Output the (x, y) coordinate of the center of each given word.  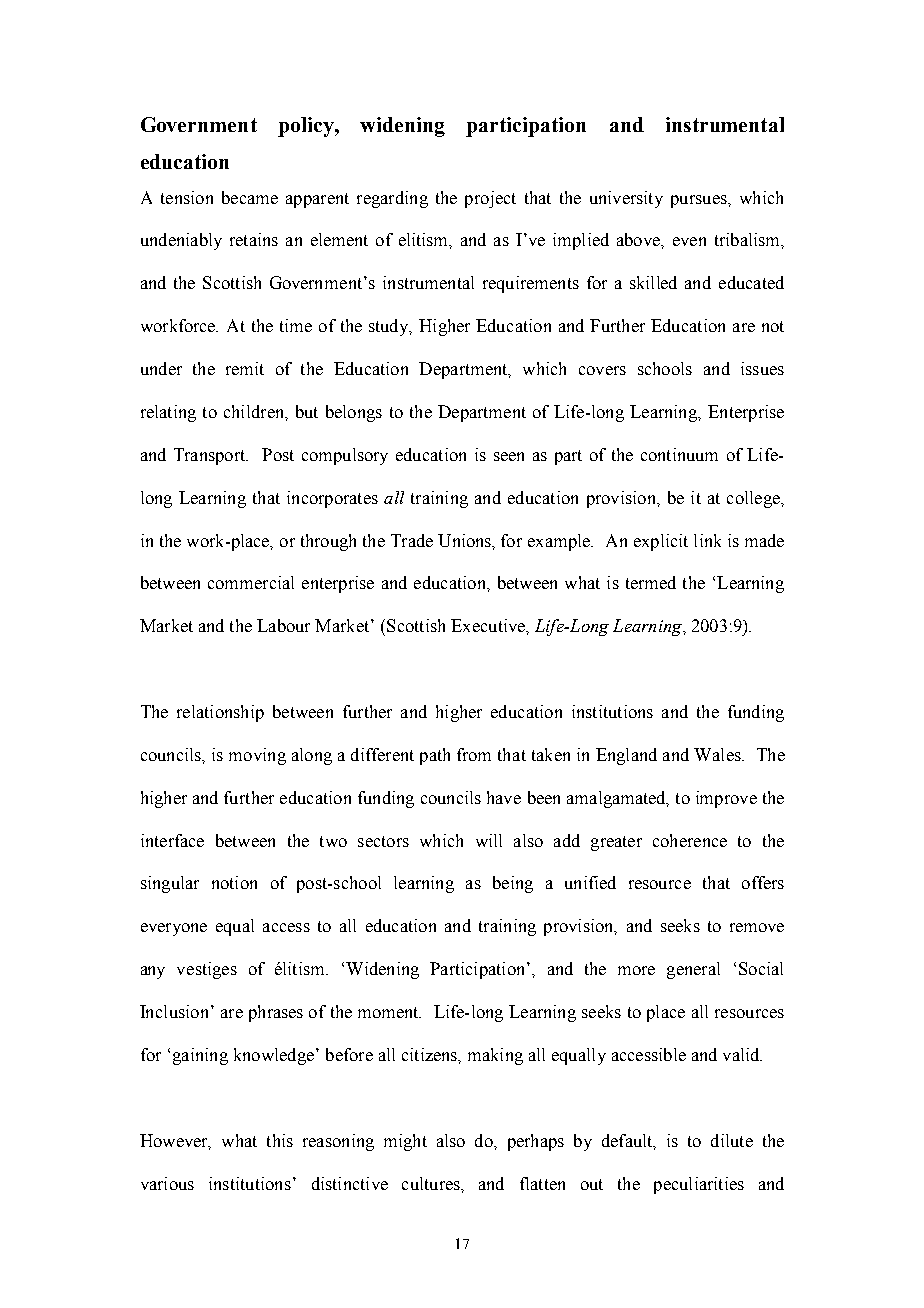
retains (254, 239)
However (175, 1141)
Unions (466, 541)
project (490, 199)
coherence (690, 840)
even (689, 241)
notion (234, 882)
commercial (251, 582)
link (707, 540)
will (489, 840)
